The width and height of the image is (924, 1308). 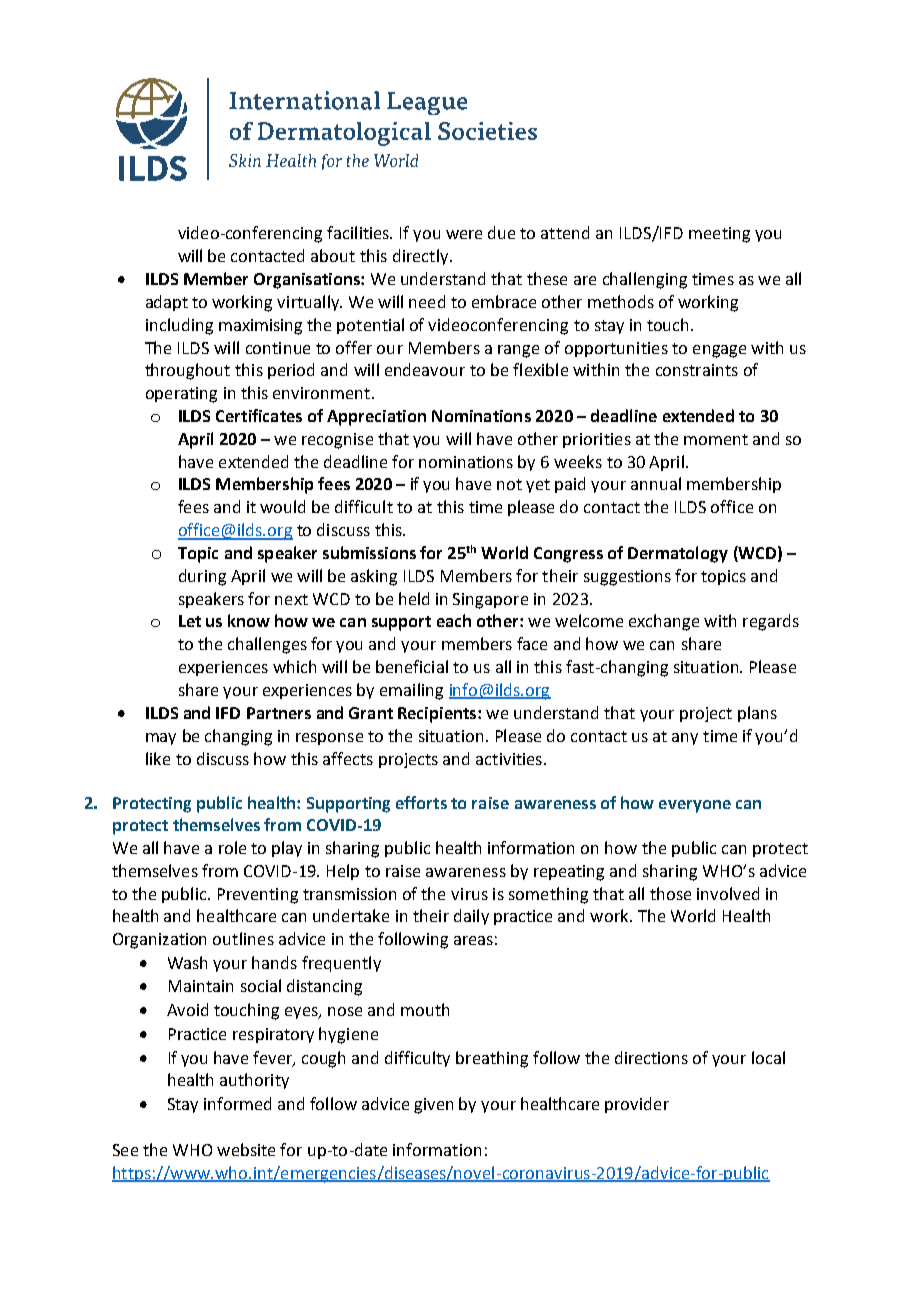 I want to click on given, so click(x=433, y=1106).
